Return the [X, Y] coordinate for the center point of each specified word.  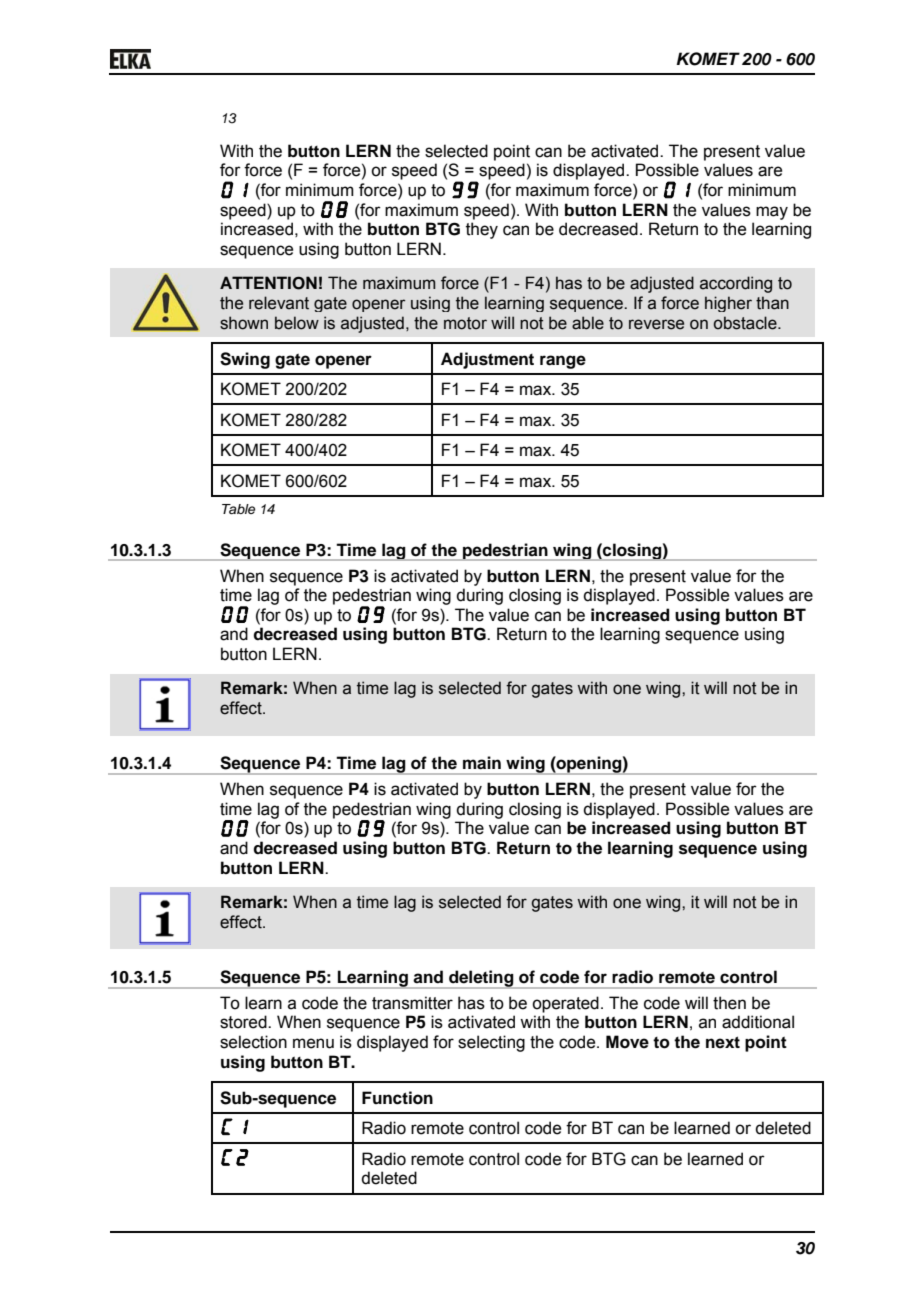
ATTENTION [268, 283]
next [723, 1042]
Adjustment [487, 360]
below [297, 323]
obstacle [746, 323]
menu [313, 1043]
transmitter [412, 1003]
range [563, 362]
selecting [491, 1043]
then [729, 1003]
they [482, 230]
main [482, 763]
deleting [481, 979]
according [736, 284]
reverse [656, 324]
